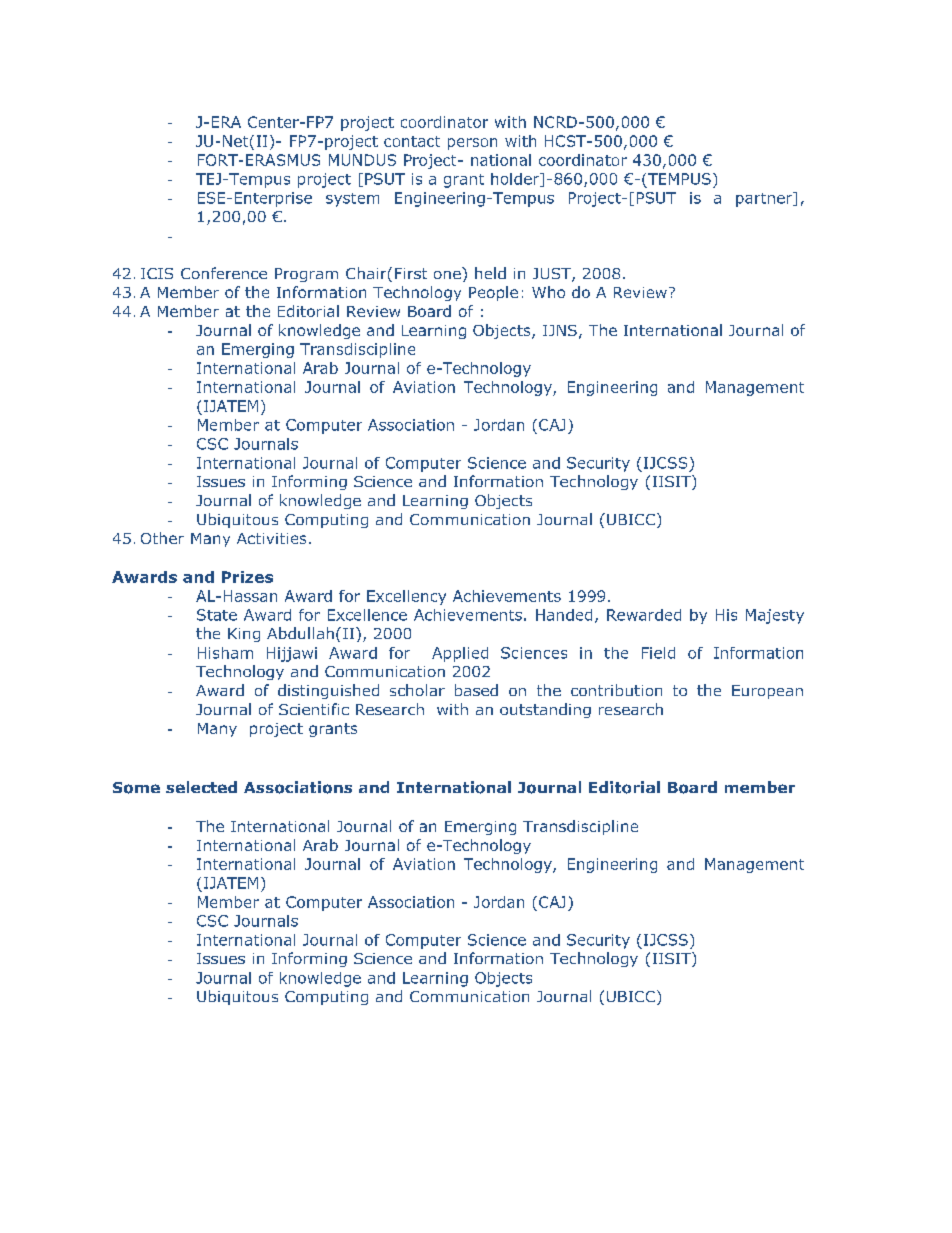  What do you see at coordinates (472, 144) in the screenshot?
I see `person` at bounding box center [472, 144].
